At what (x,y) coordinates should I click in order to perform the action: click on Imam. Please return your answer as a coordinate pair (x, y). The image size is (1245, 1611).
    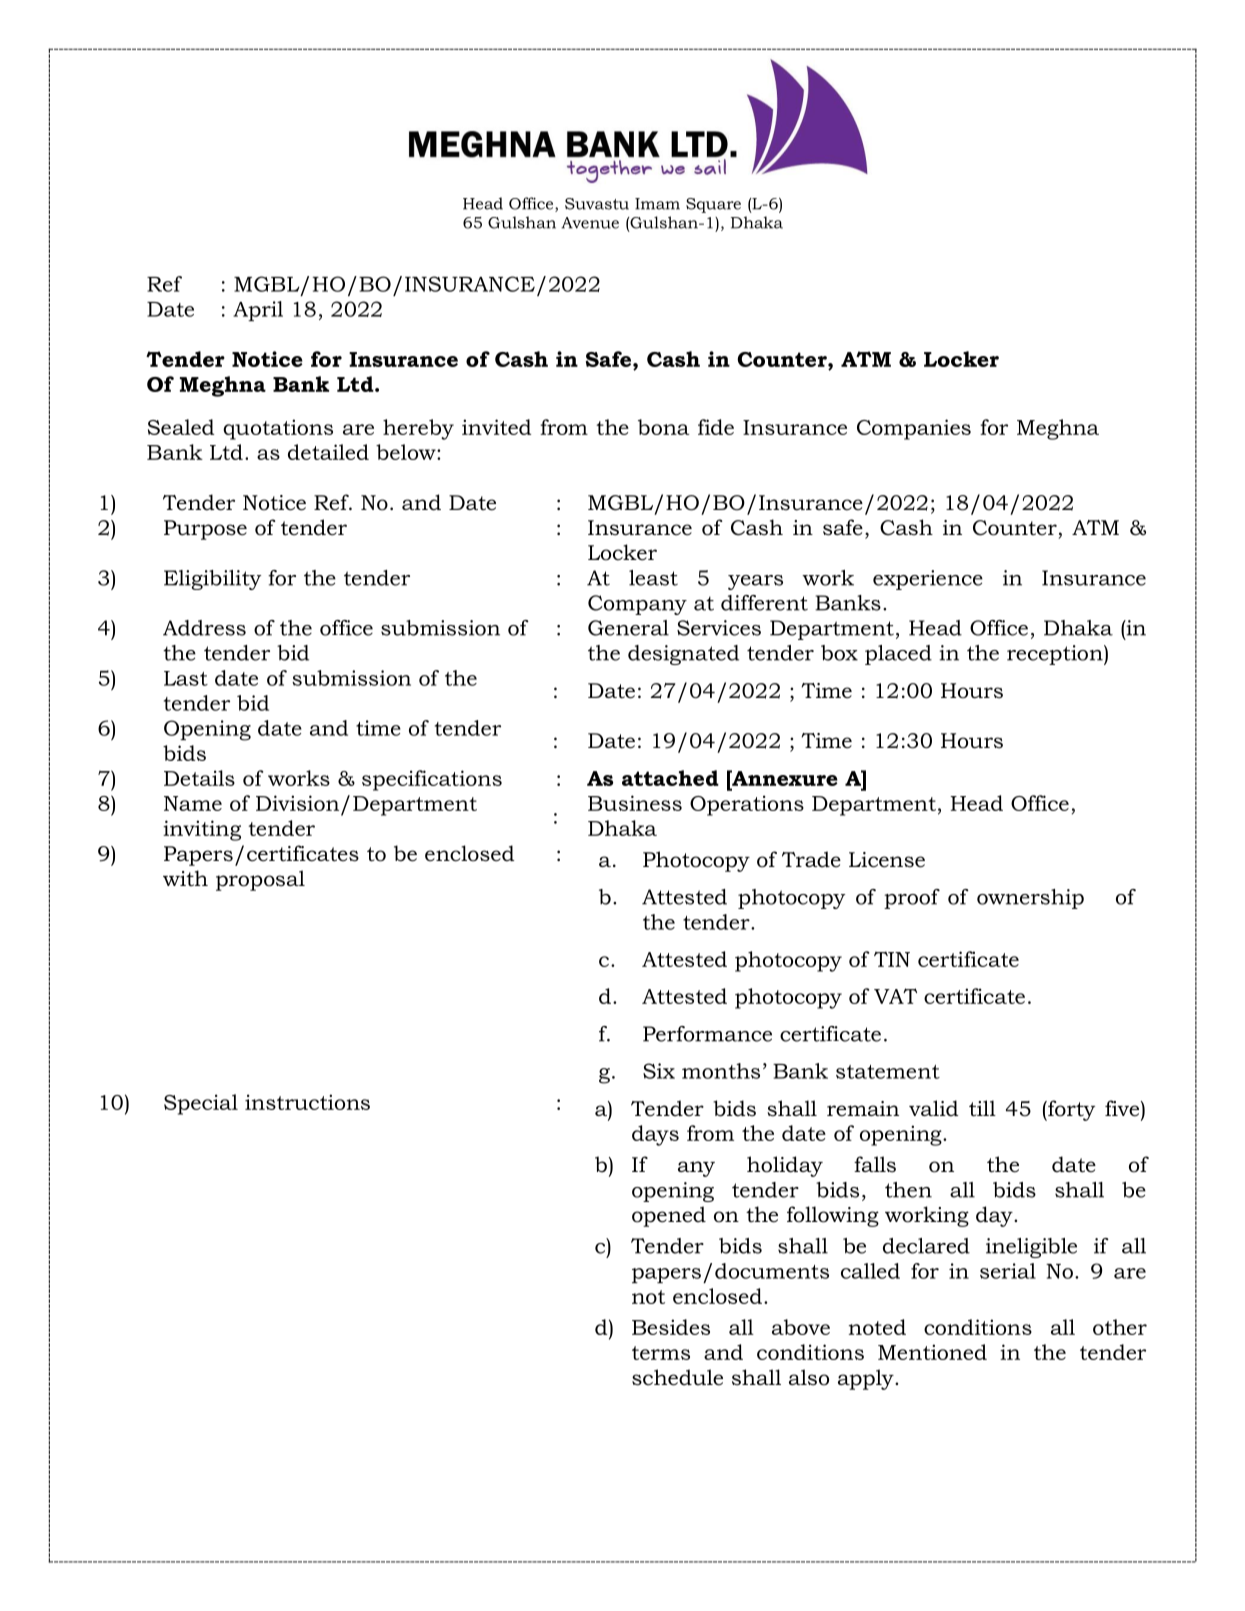
    Looking at the image, I should click on (657, 204).
